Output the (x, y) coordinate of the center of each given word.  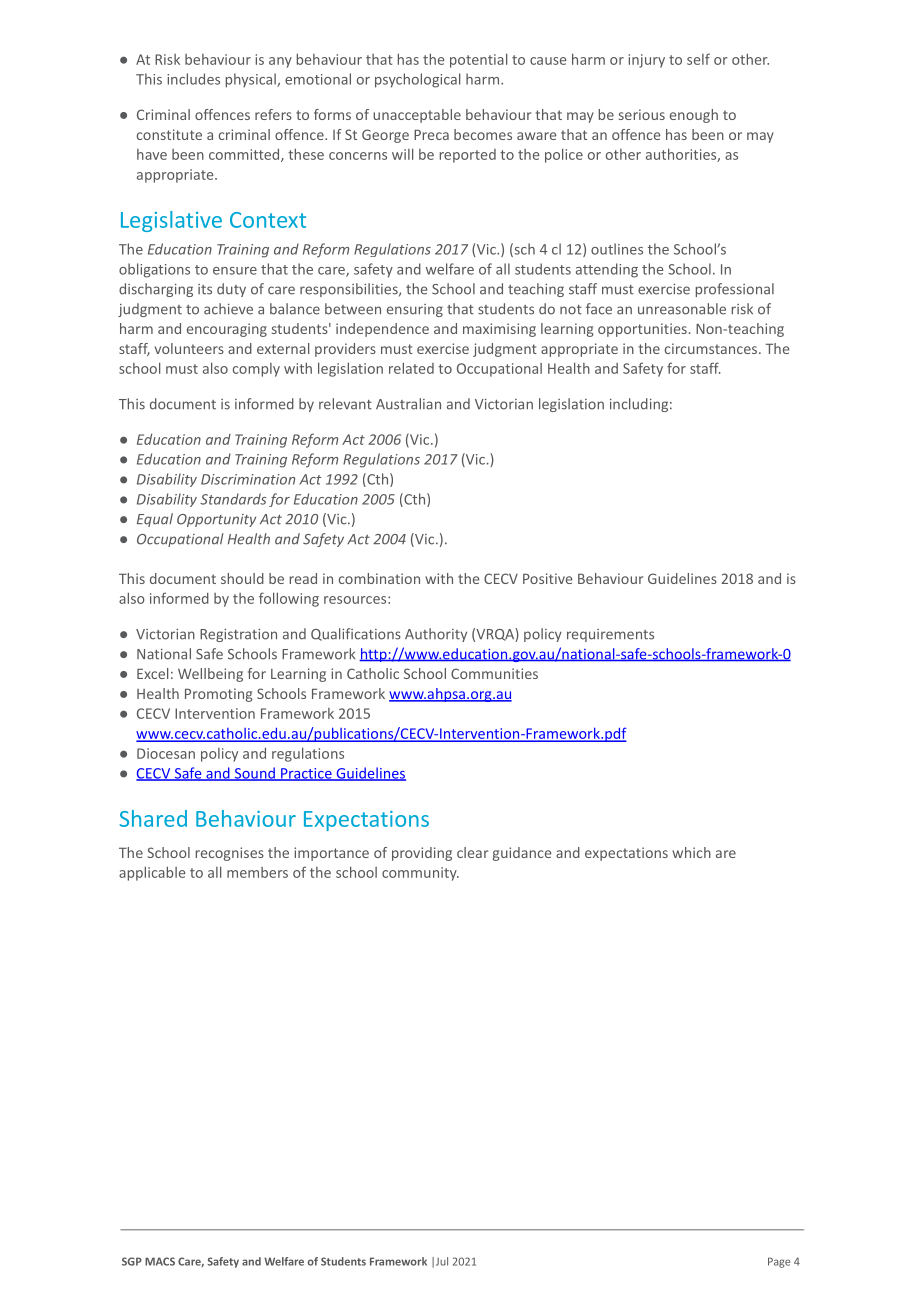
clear (472, 852)
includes (193, 79)
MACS (160, 1261)
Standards (233, 499)
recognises (230, 854)
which (691, 852)
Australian (408, 404)
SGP (132, 1261)
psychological (417, 80)
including (639, 405)
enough (694, 116)
